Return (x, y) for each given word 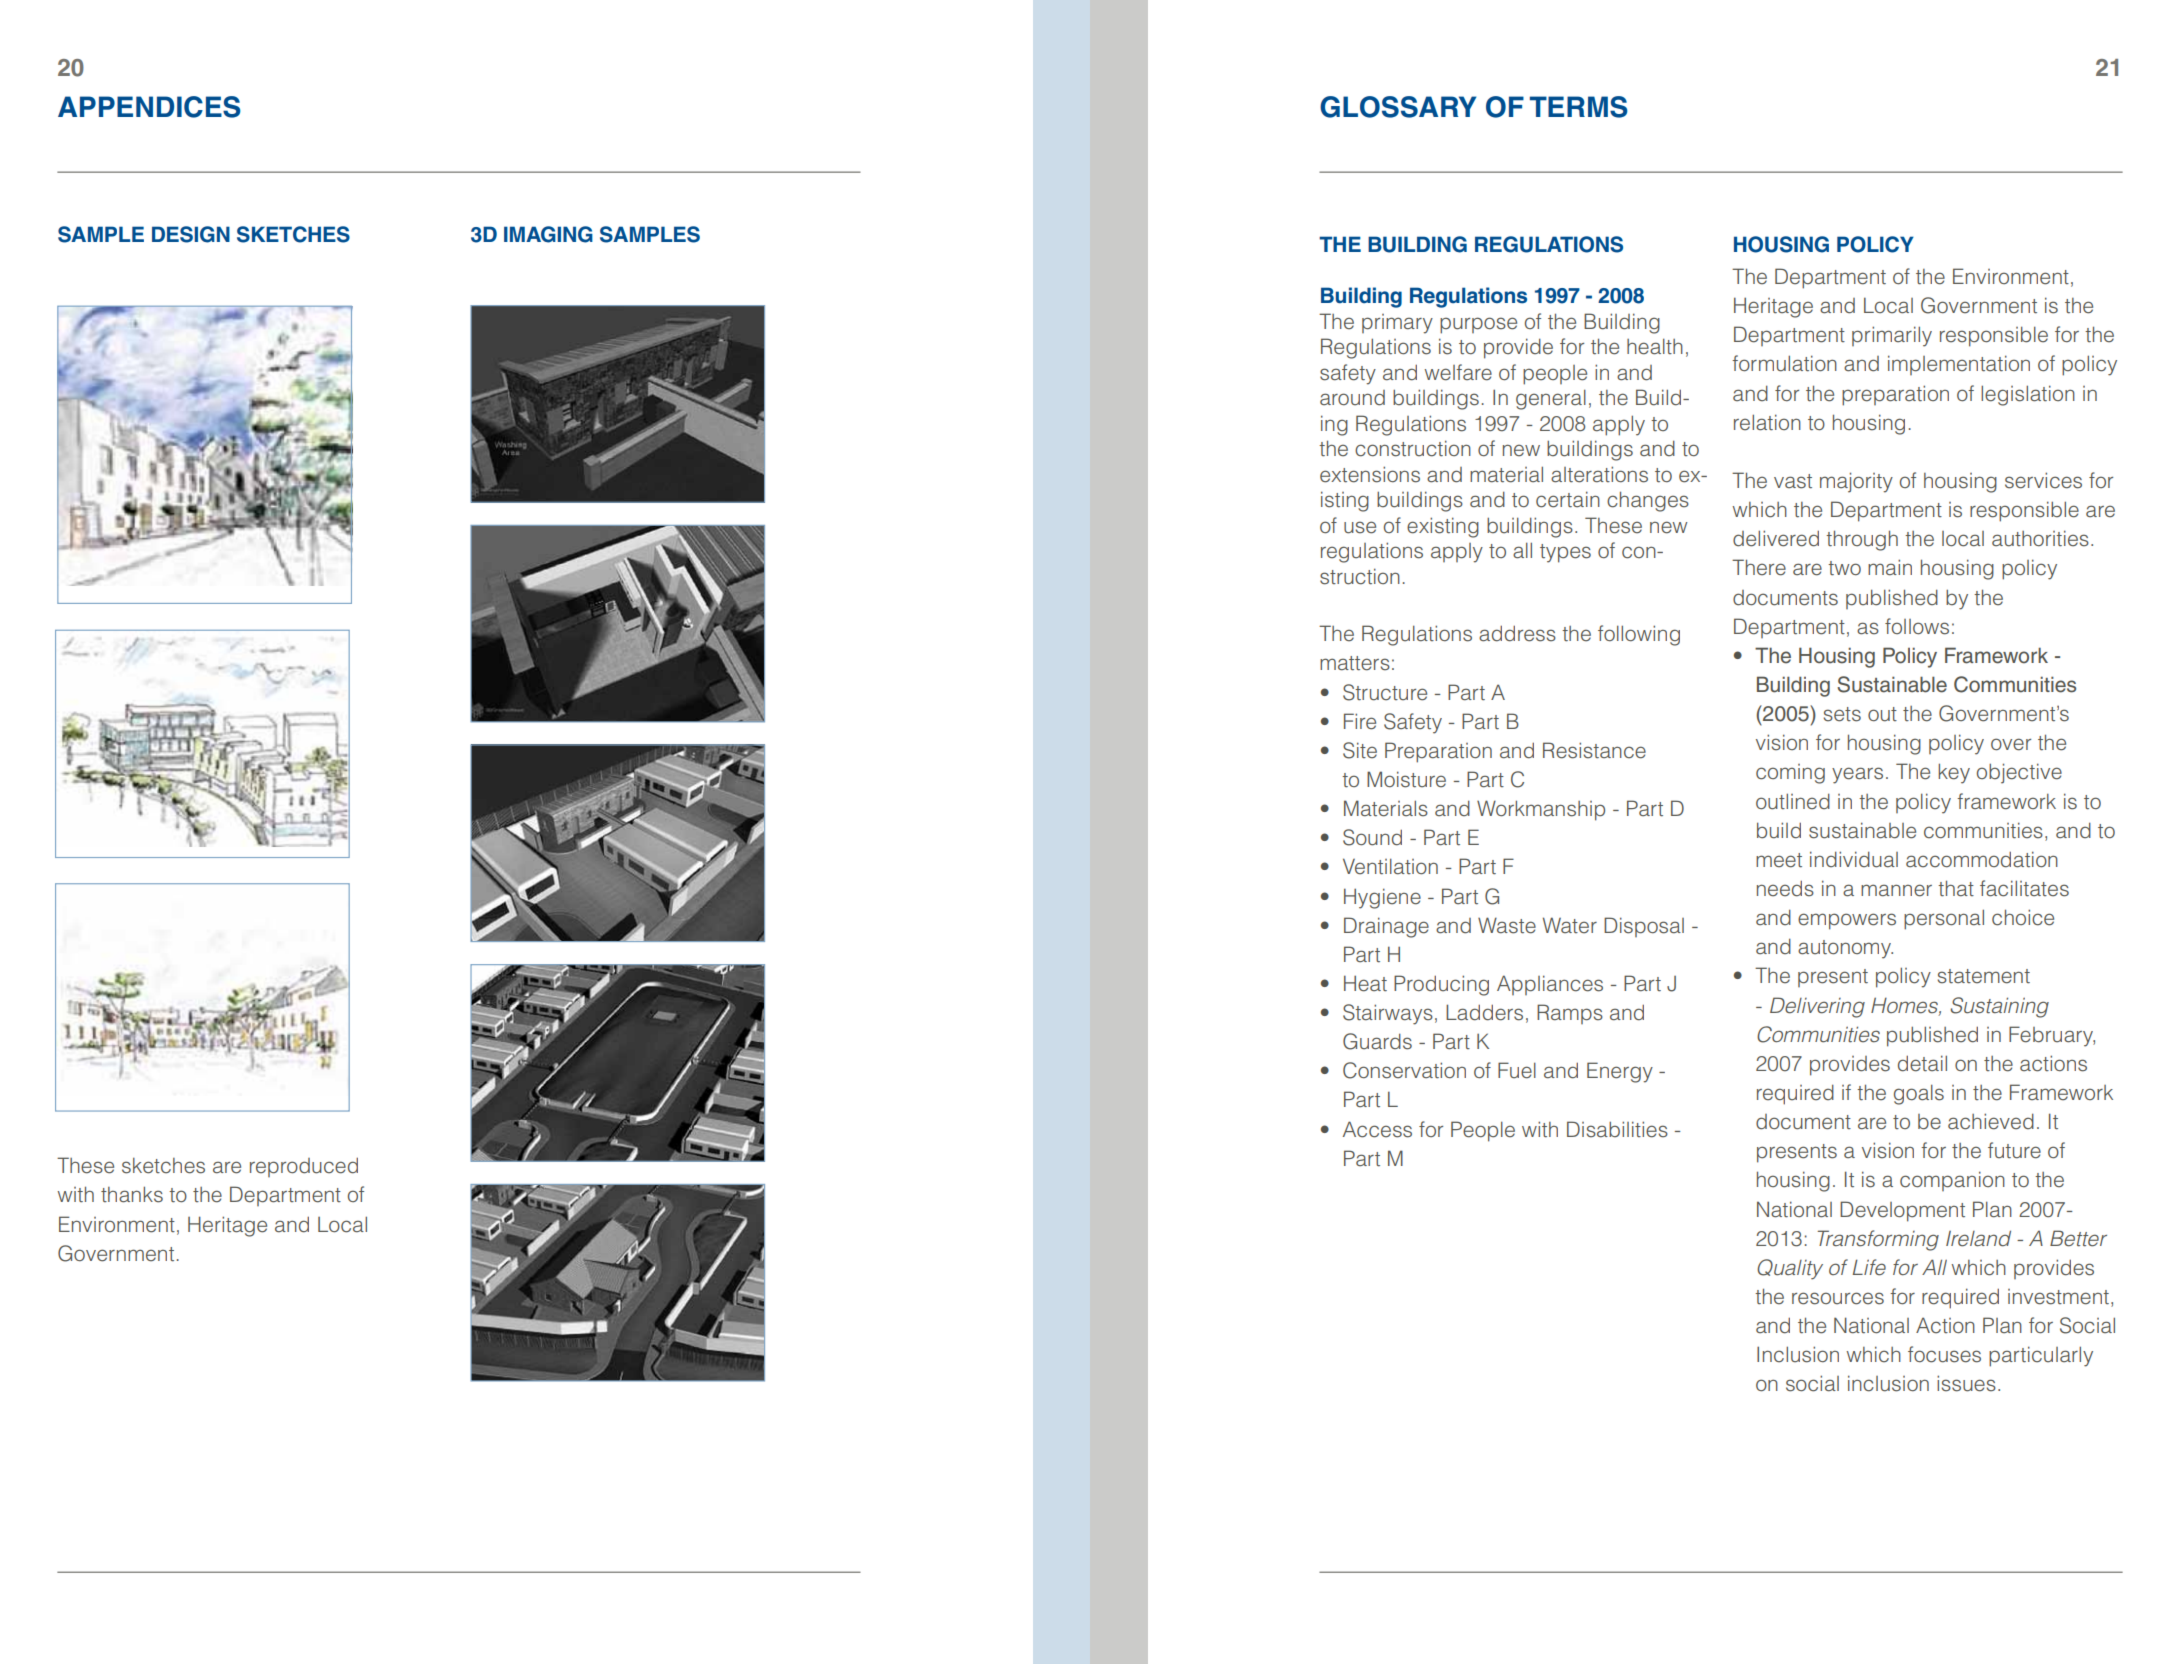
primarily (1892, 336)
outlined (1793, 801)
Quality (1790, 1269)
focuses (1944, 1354)
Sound (1372, 837)
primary (1397, 324)
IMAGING (548, 234)
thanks (132, 1194)
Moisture (1406, 779)
